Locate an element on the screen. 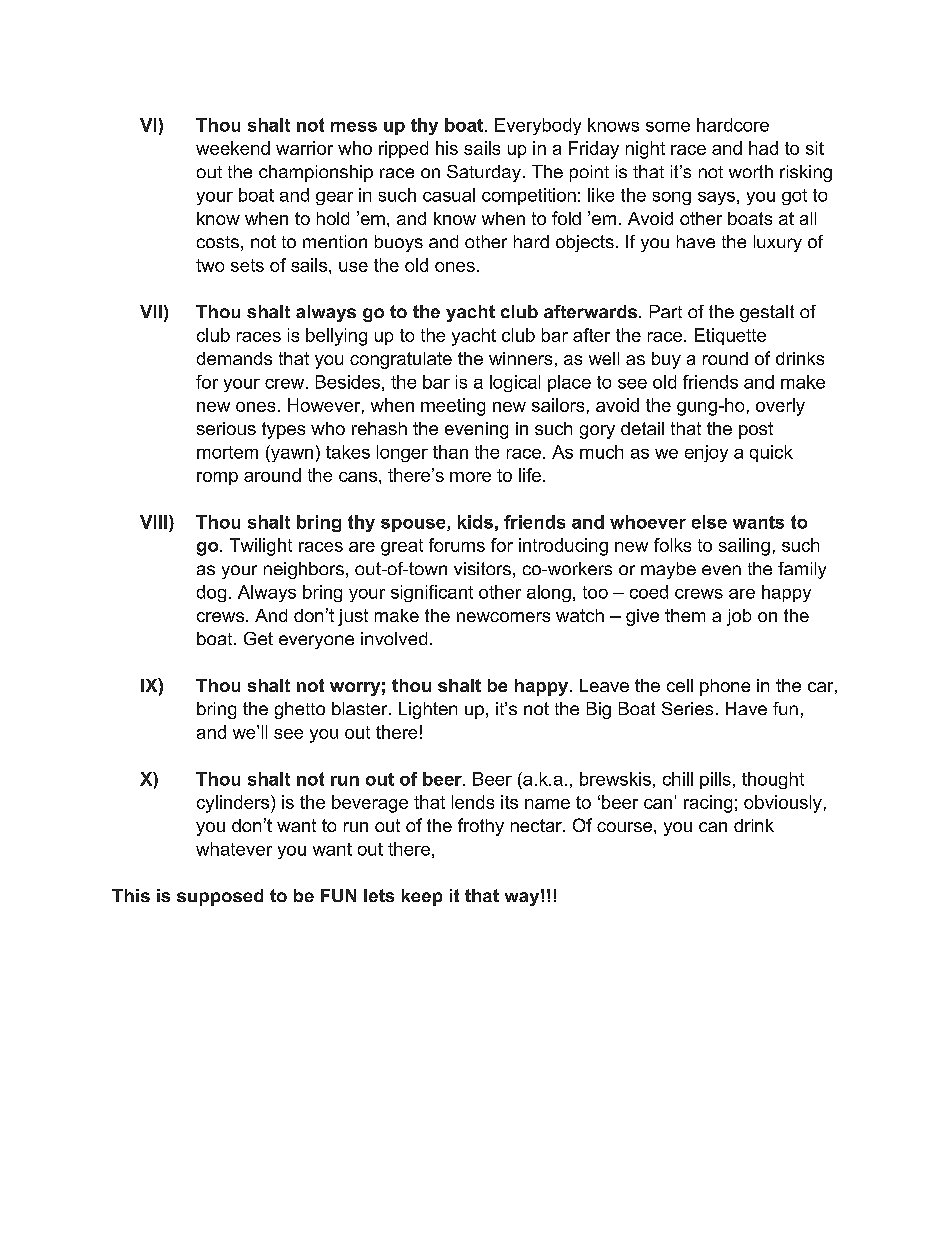 The width and height of the screenshot is (952, 1233). newcomers is located at coordinates (503, 617).
